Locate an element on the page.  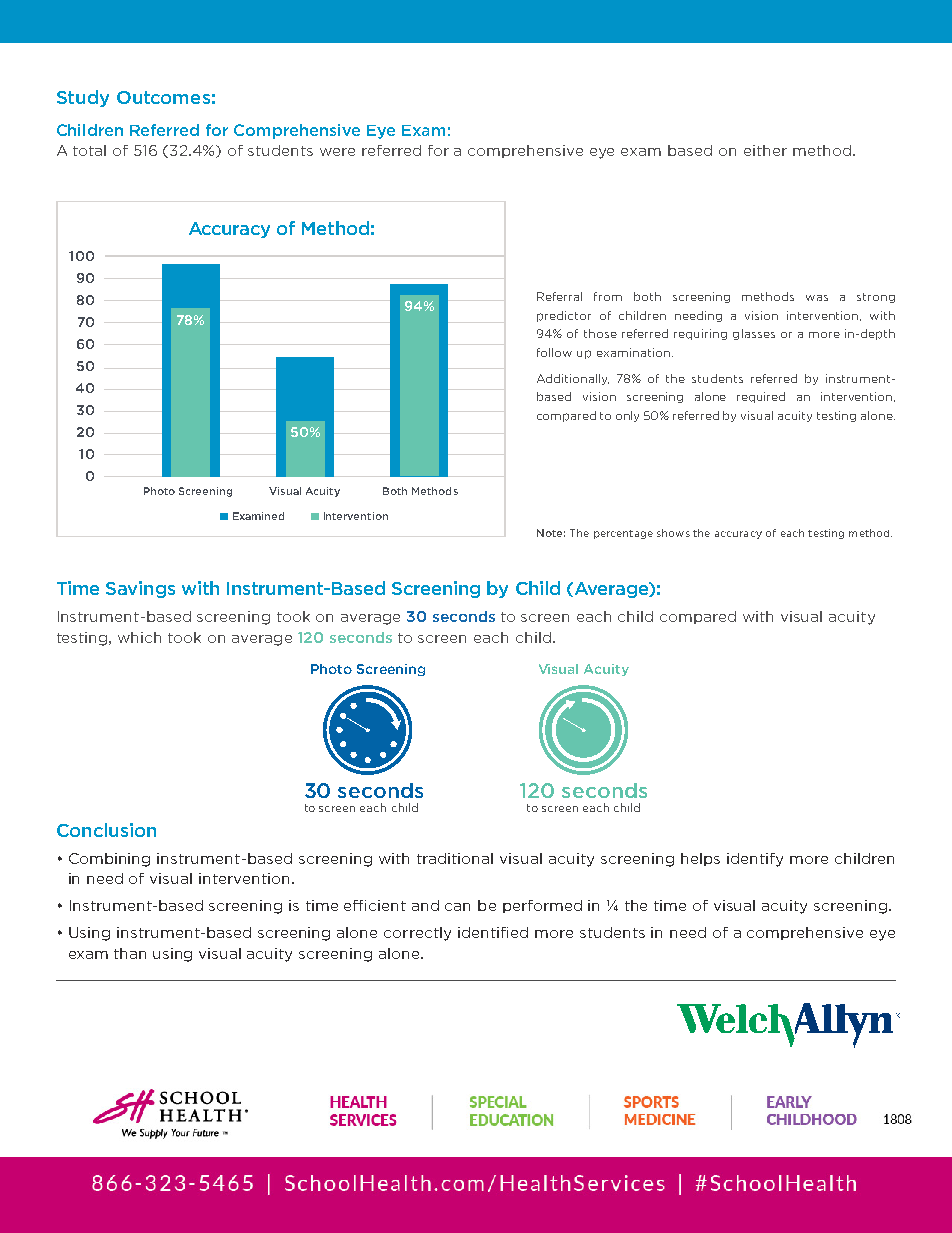
Additionally is located at coordinates (573, 379).
